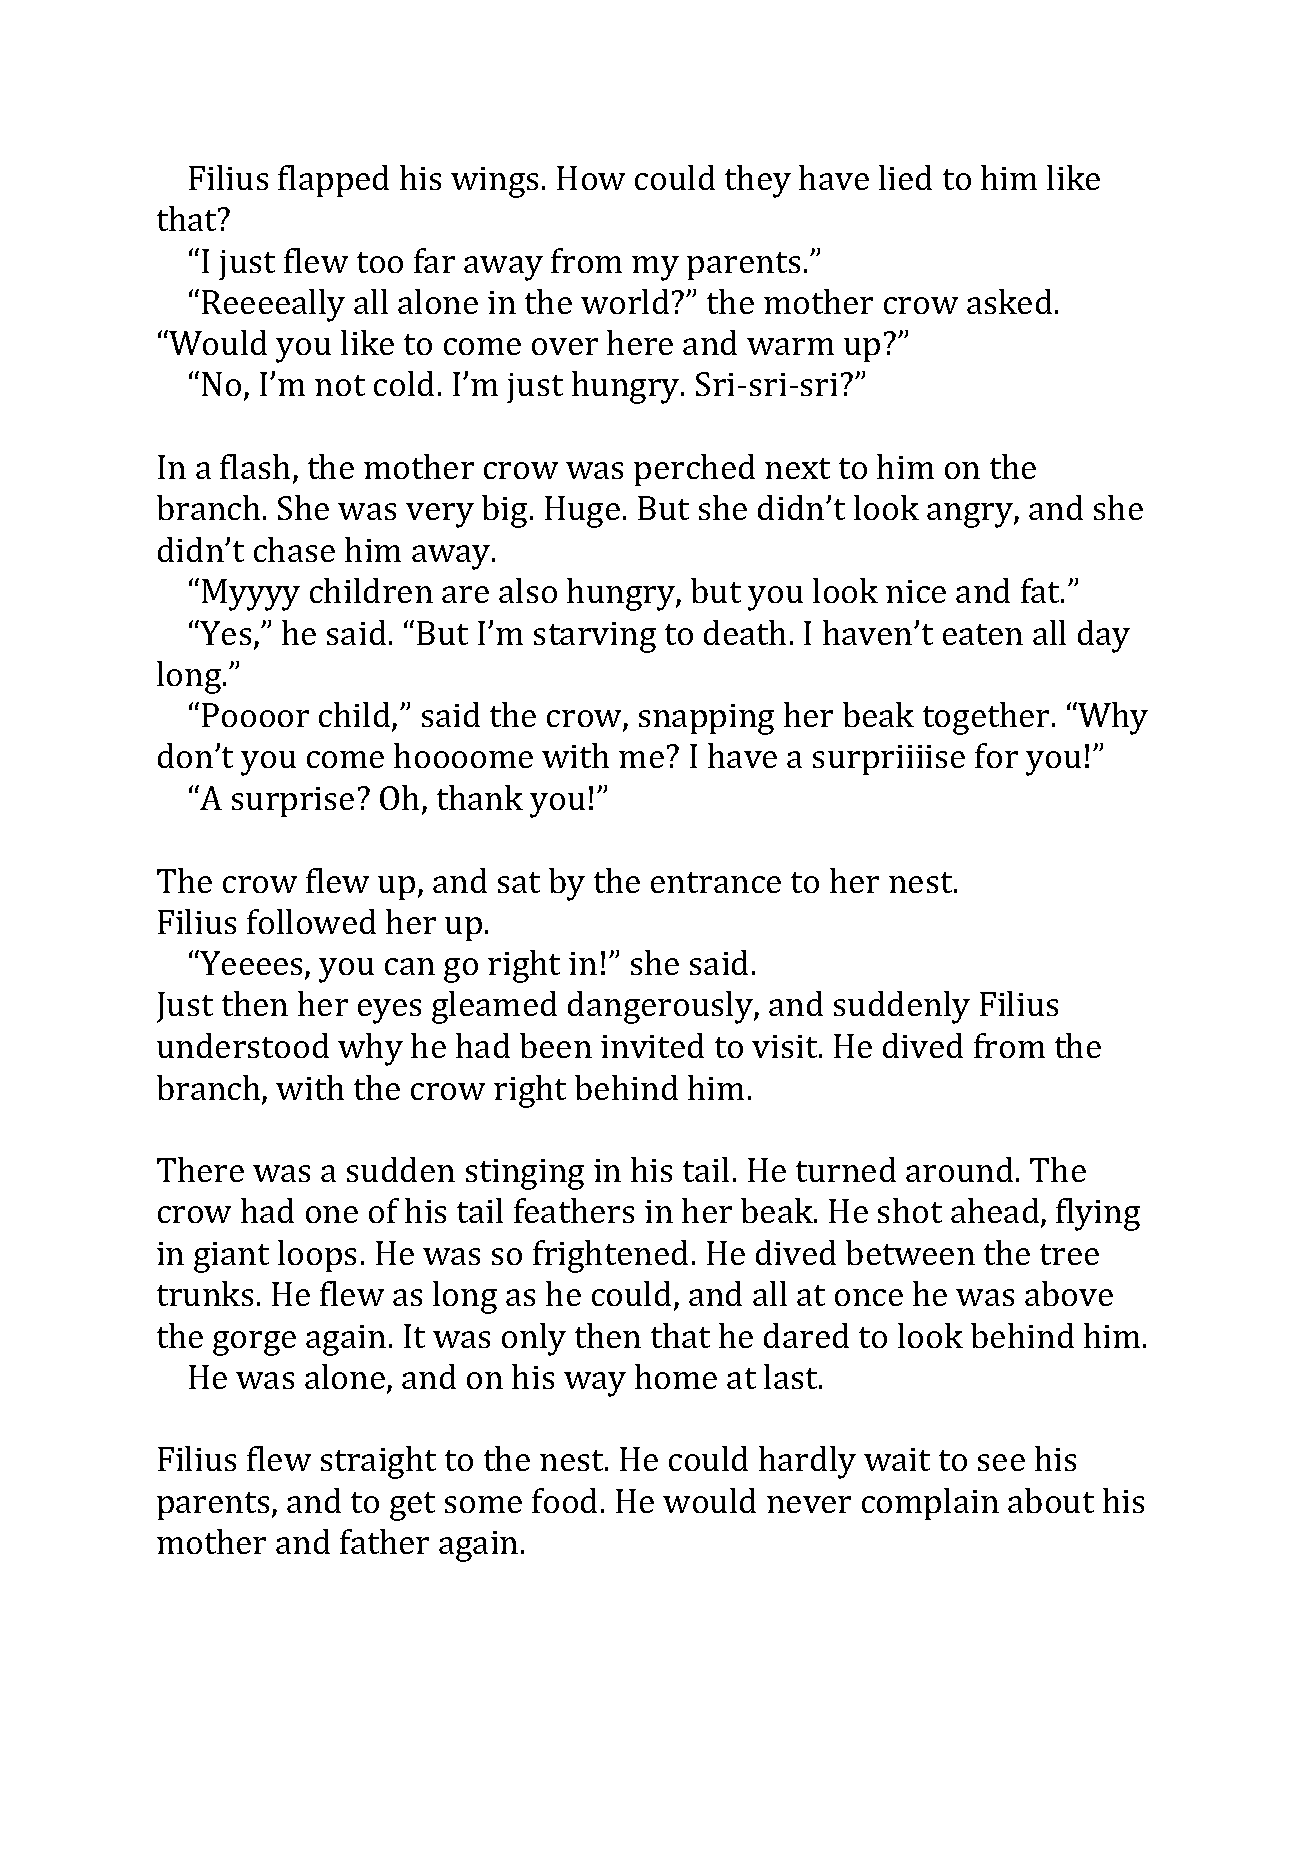 The image size is (1312, 1856). I want to click on invited, so click(652, 1045).
